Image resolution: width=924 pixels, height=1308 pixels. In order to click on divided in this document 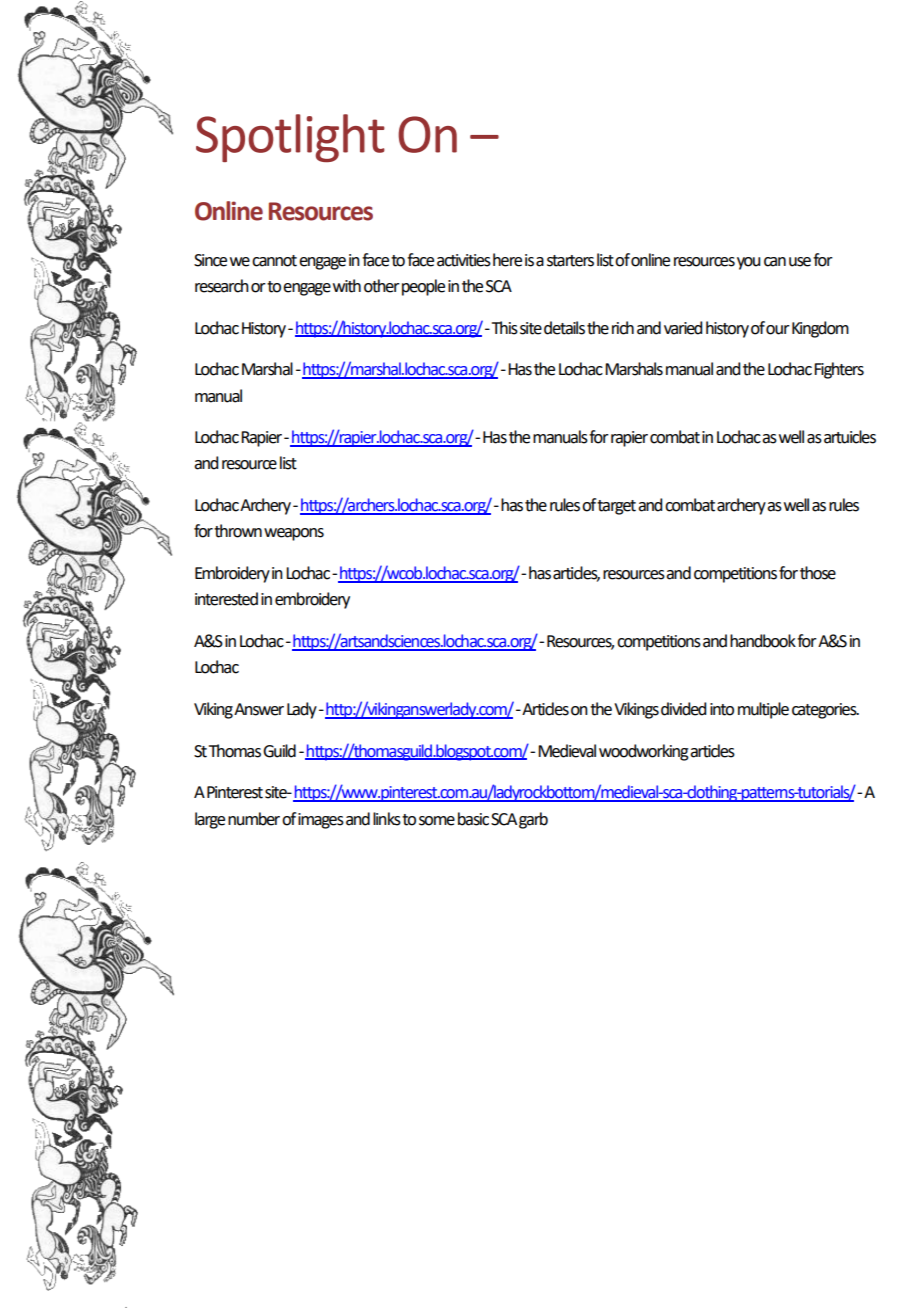, I will do `click(683, 709)`.
